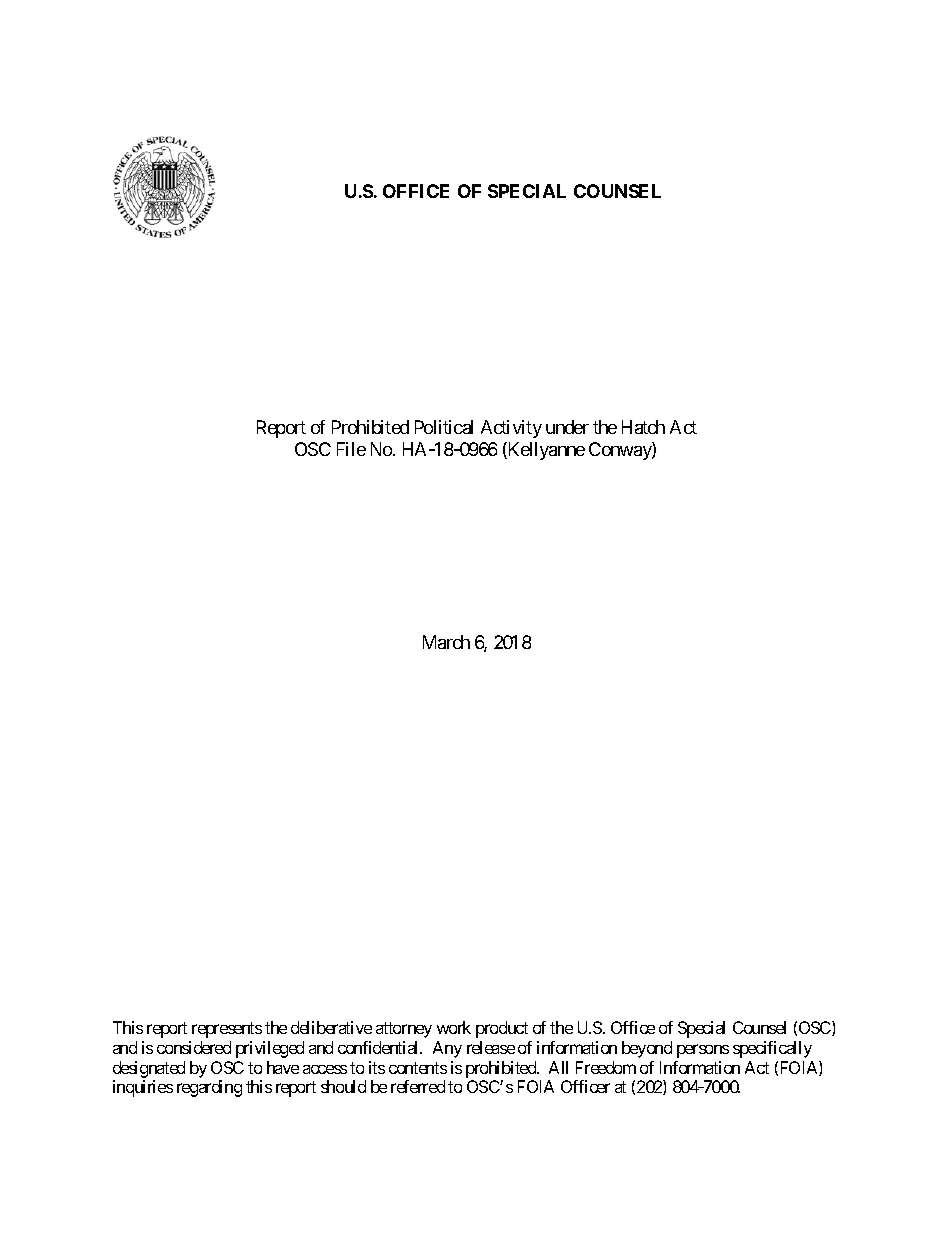 This document has width=952, height=1233. I want to click on product, so click(502, 1029).
